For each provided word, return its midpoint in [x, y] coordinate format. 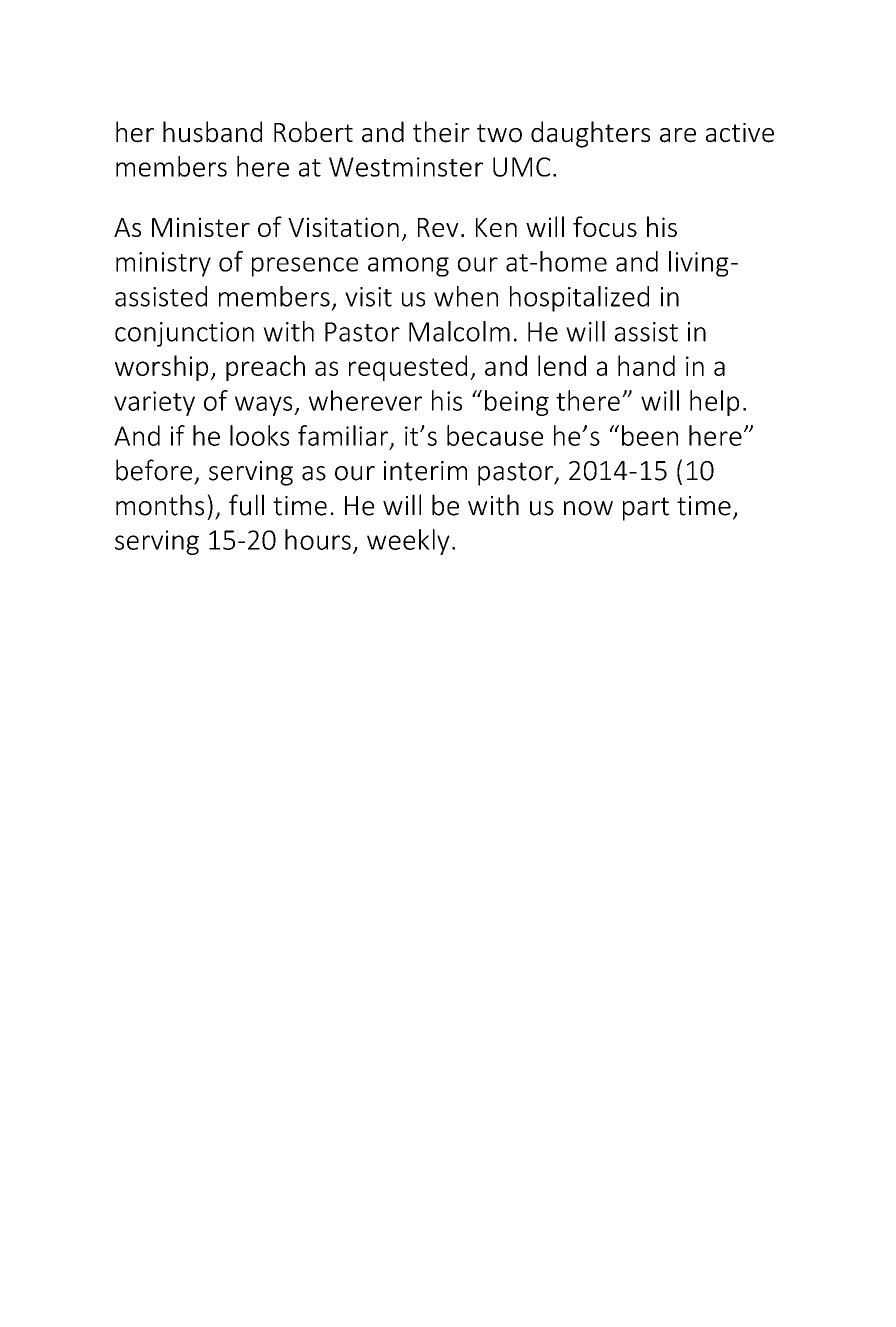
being [517, 403]
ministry [163, 264]
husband [212, 132]
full [246, 505]
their [441, 132]
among [408, 267]
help [714, 403]
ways [265, 406]
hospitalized [579, 299]
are [678, 135]
